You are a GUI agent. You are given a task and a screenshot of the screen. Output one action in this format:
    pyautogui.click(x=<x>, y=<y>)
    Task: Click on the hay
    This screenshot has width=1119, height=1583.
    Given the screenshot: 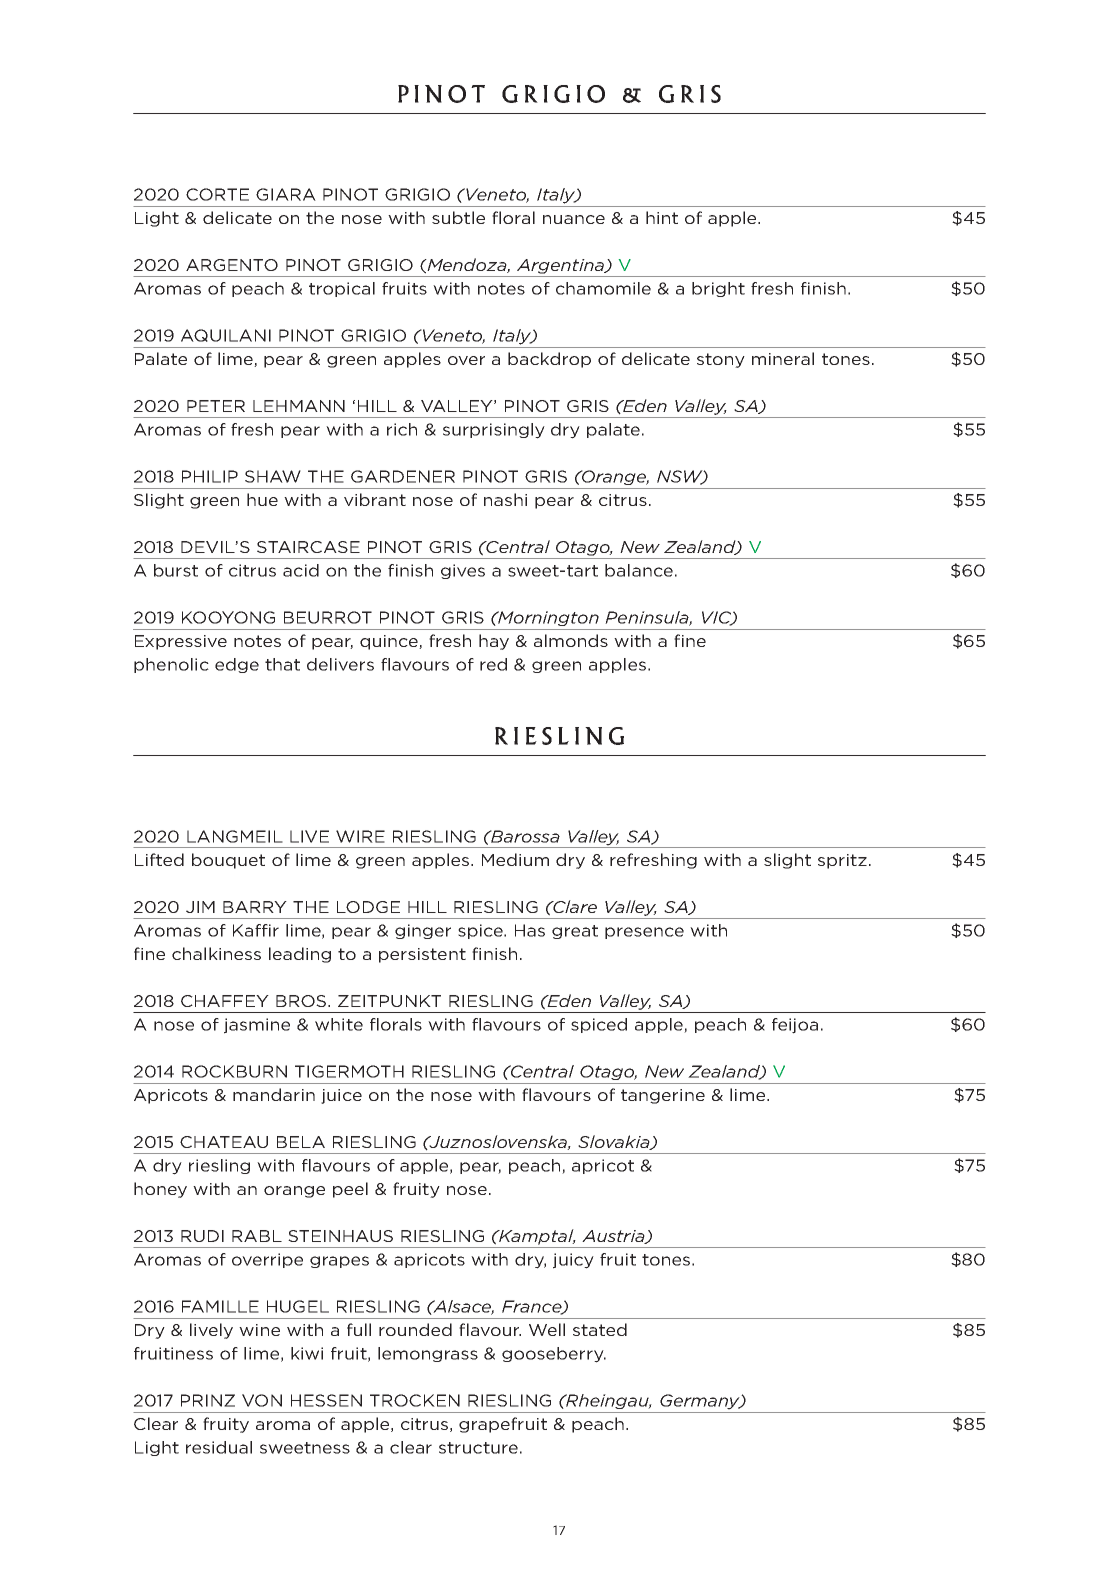 What is the action you would take?
    pyautogui.click(x=494, y=642)
